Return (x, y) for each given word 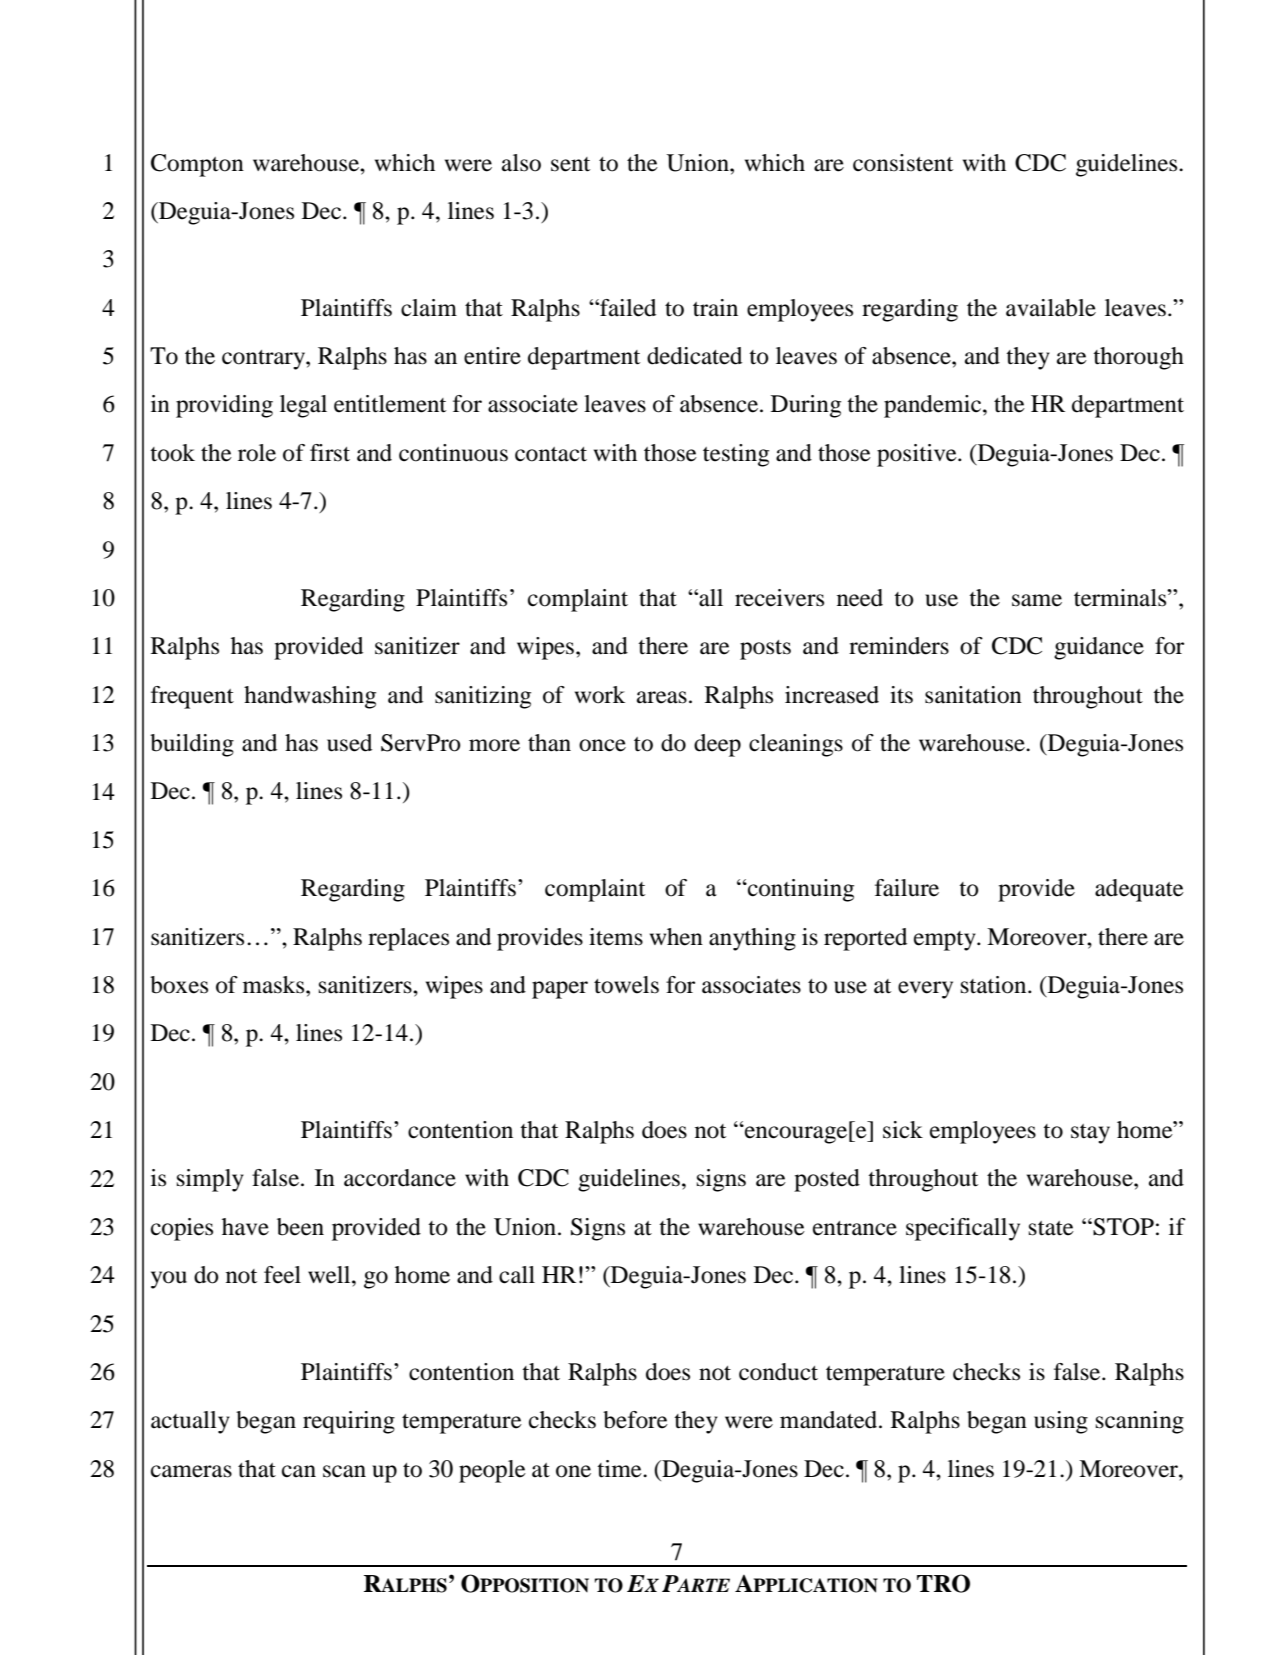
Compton (197, 165)
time (620, 1469)
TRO (943, 1583)
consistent (903, 163)
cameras (191, 1471)
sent (570, 164)
